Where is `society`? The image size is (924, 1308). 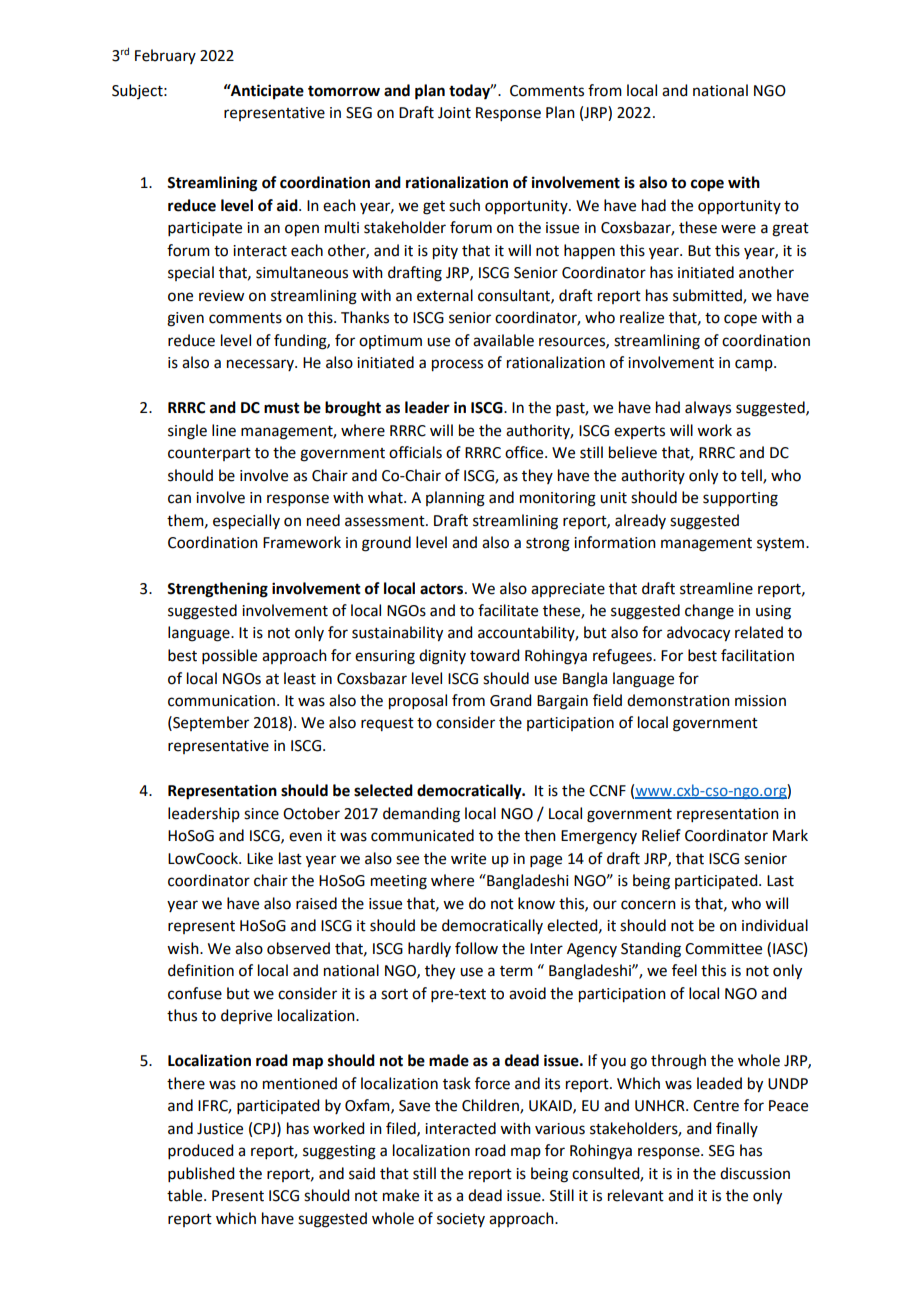
society is located at coordinates (461, 1220).
